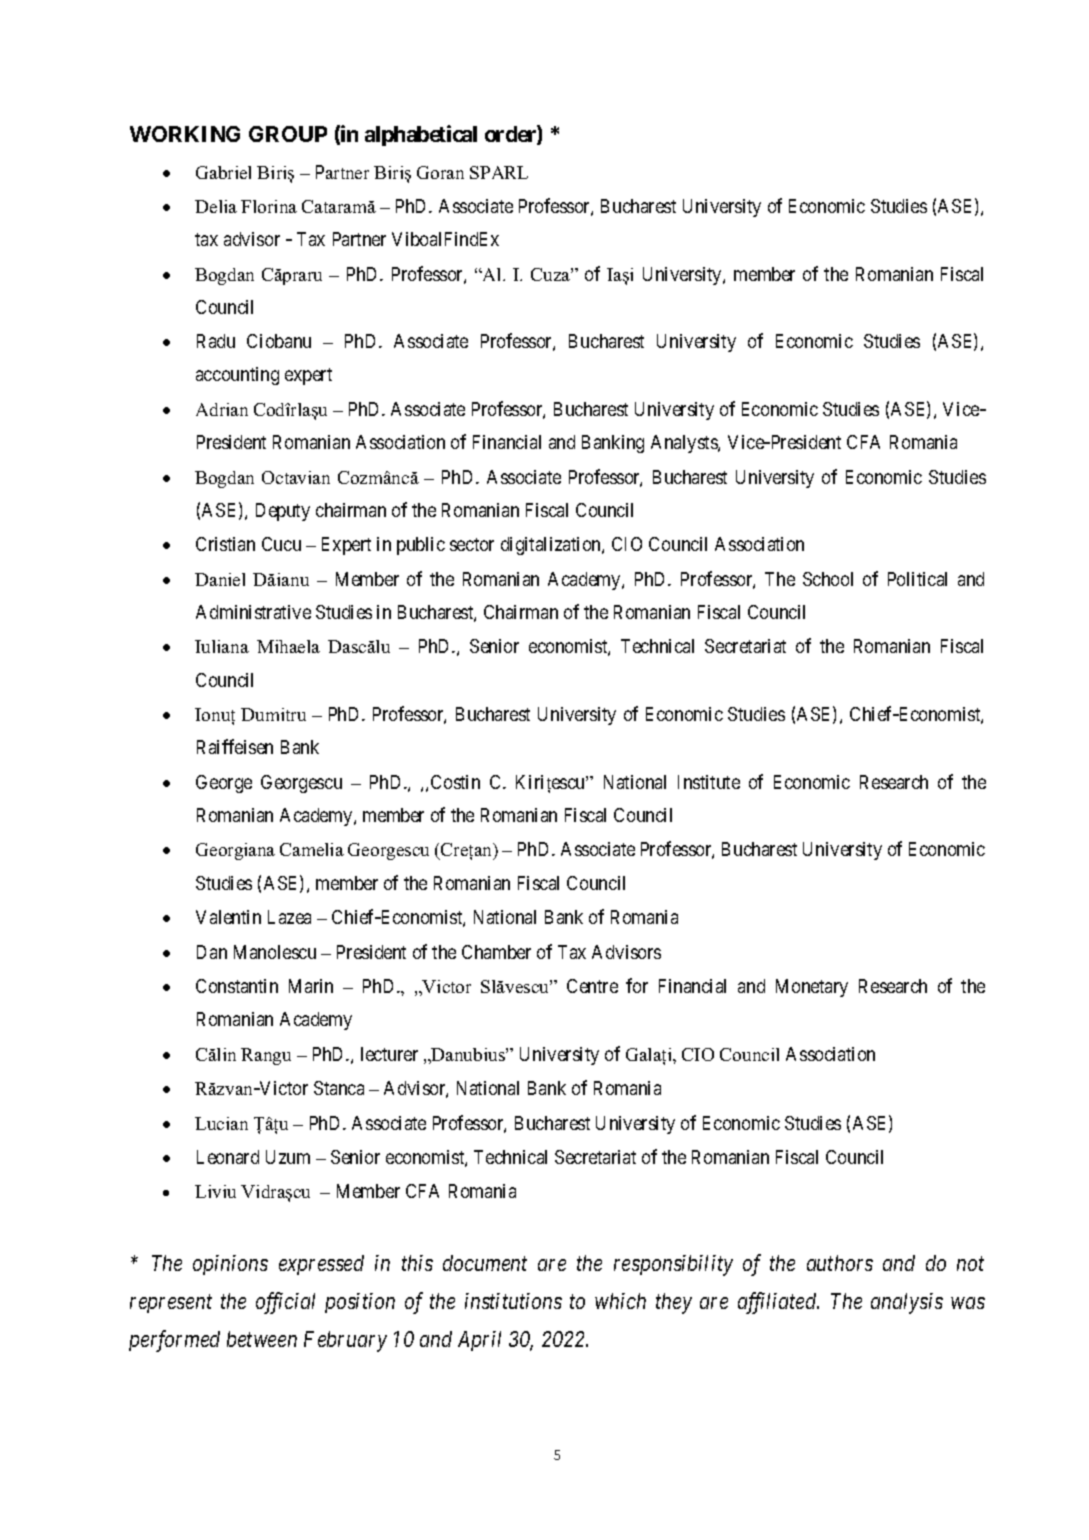 The width and height of the screenshot is (1089, 1540). Describe the element at coordinates (440, 172) in the screenshot. I see `Goran` at that location.
